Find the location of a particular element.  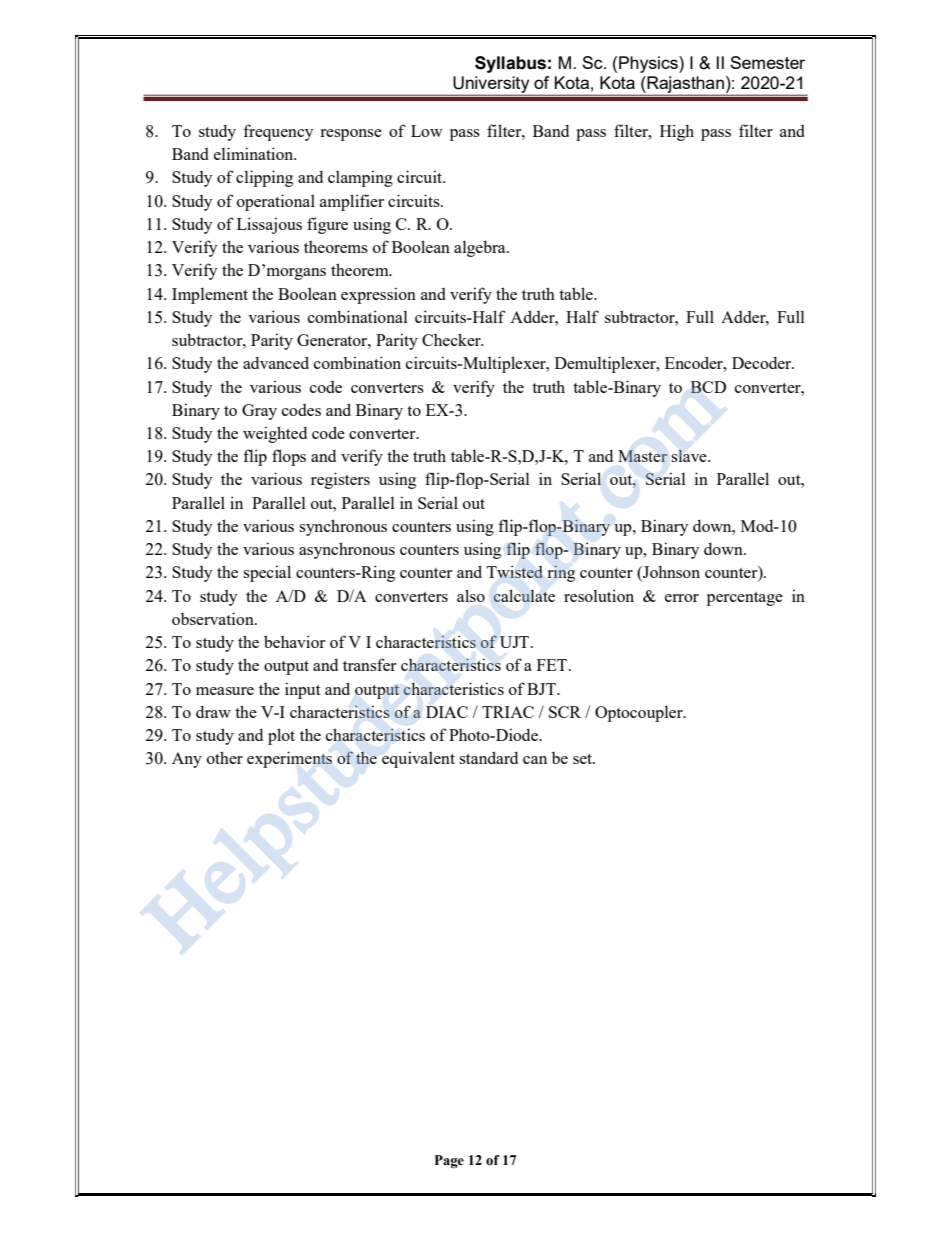

frequency is located at coordinates (278, 132).
